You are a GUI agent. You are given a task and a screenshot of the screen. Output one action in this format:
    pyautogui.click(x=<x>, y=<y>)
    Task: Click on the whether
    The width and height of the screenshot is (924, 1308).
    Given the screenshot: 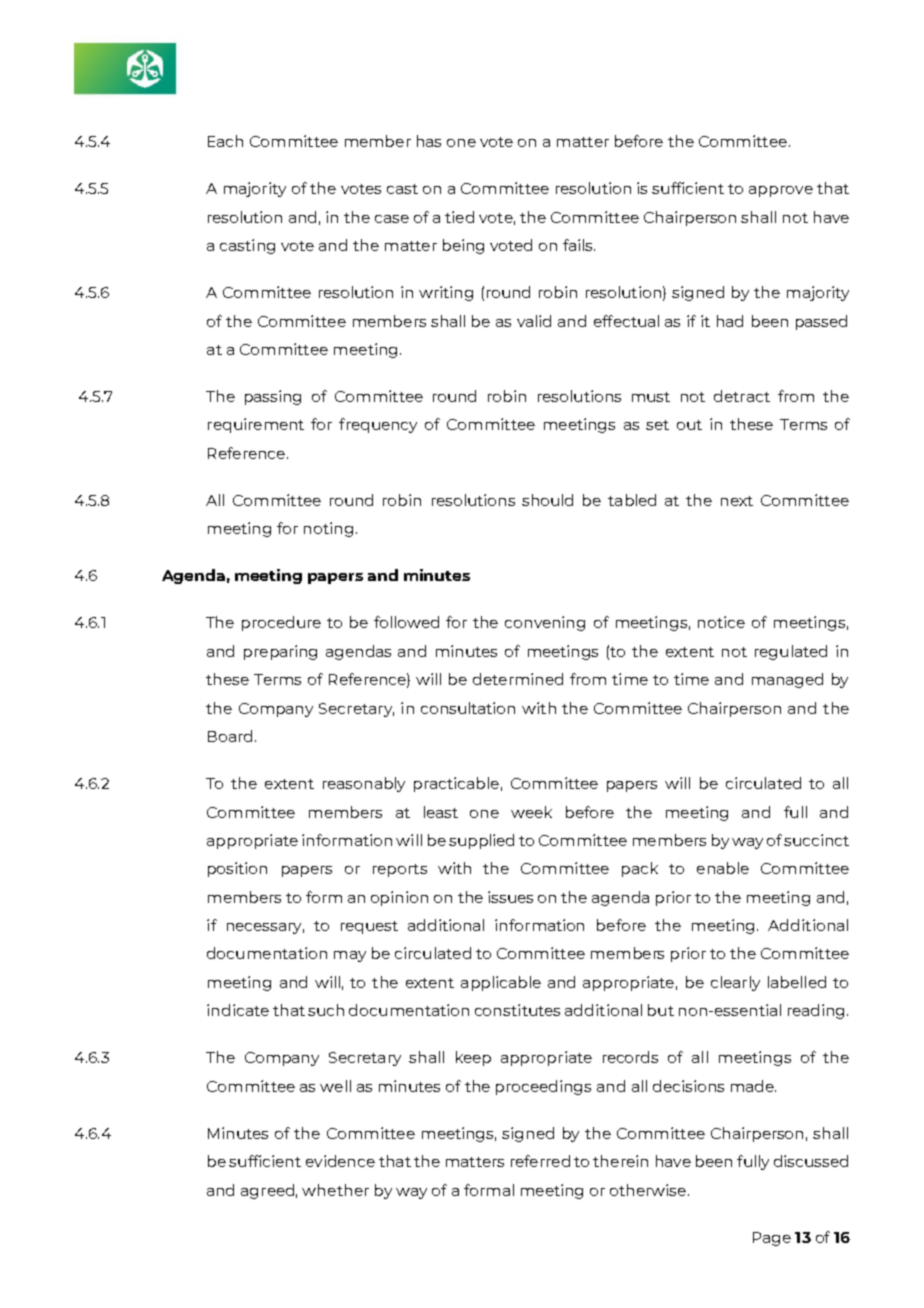 What is the action you would take?
    pyautogui.click(x=335, y=1190)
